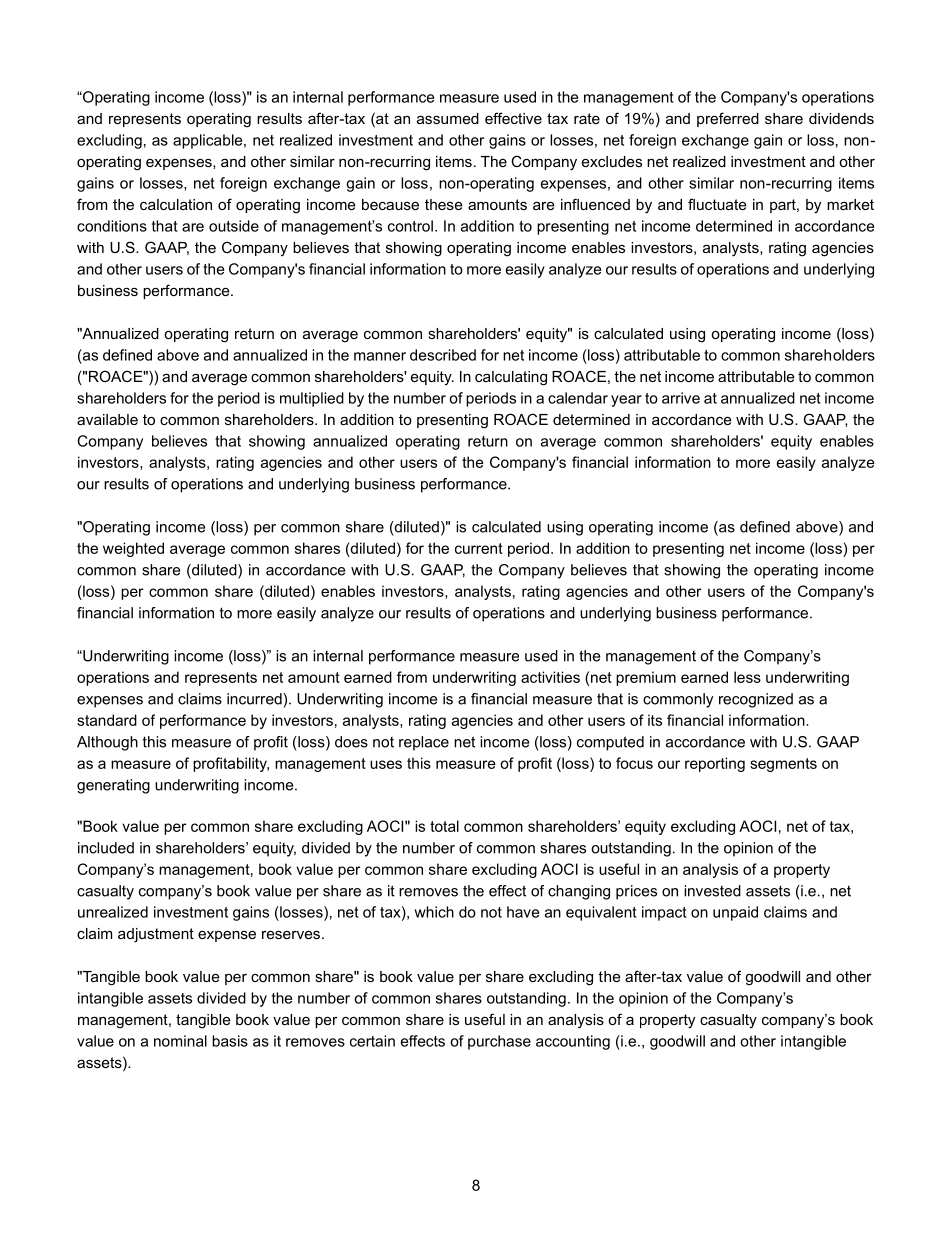  I want to click on less, so click(747, 677).
